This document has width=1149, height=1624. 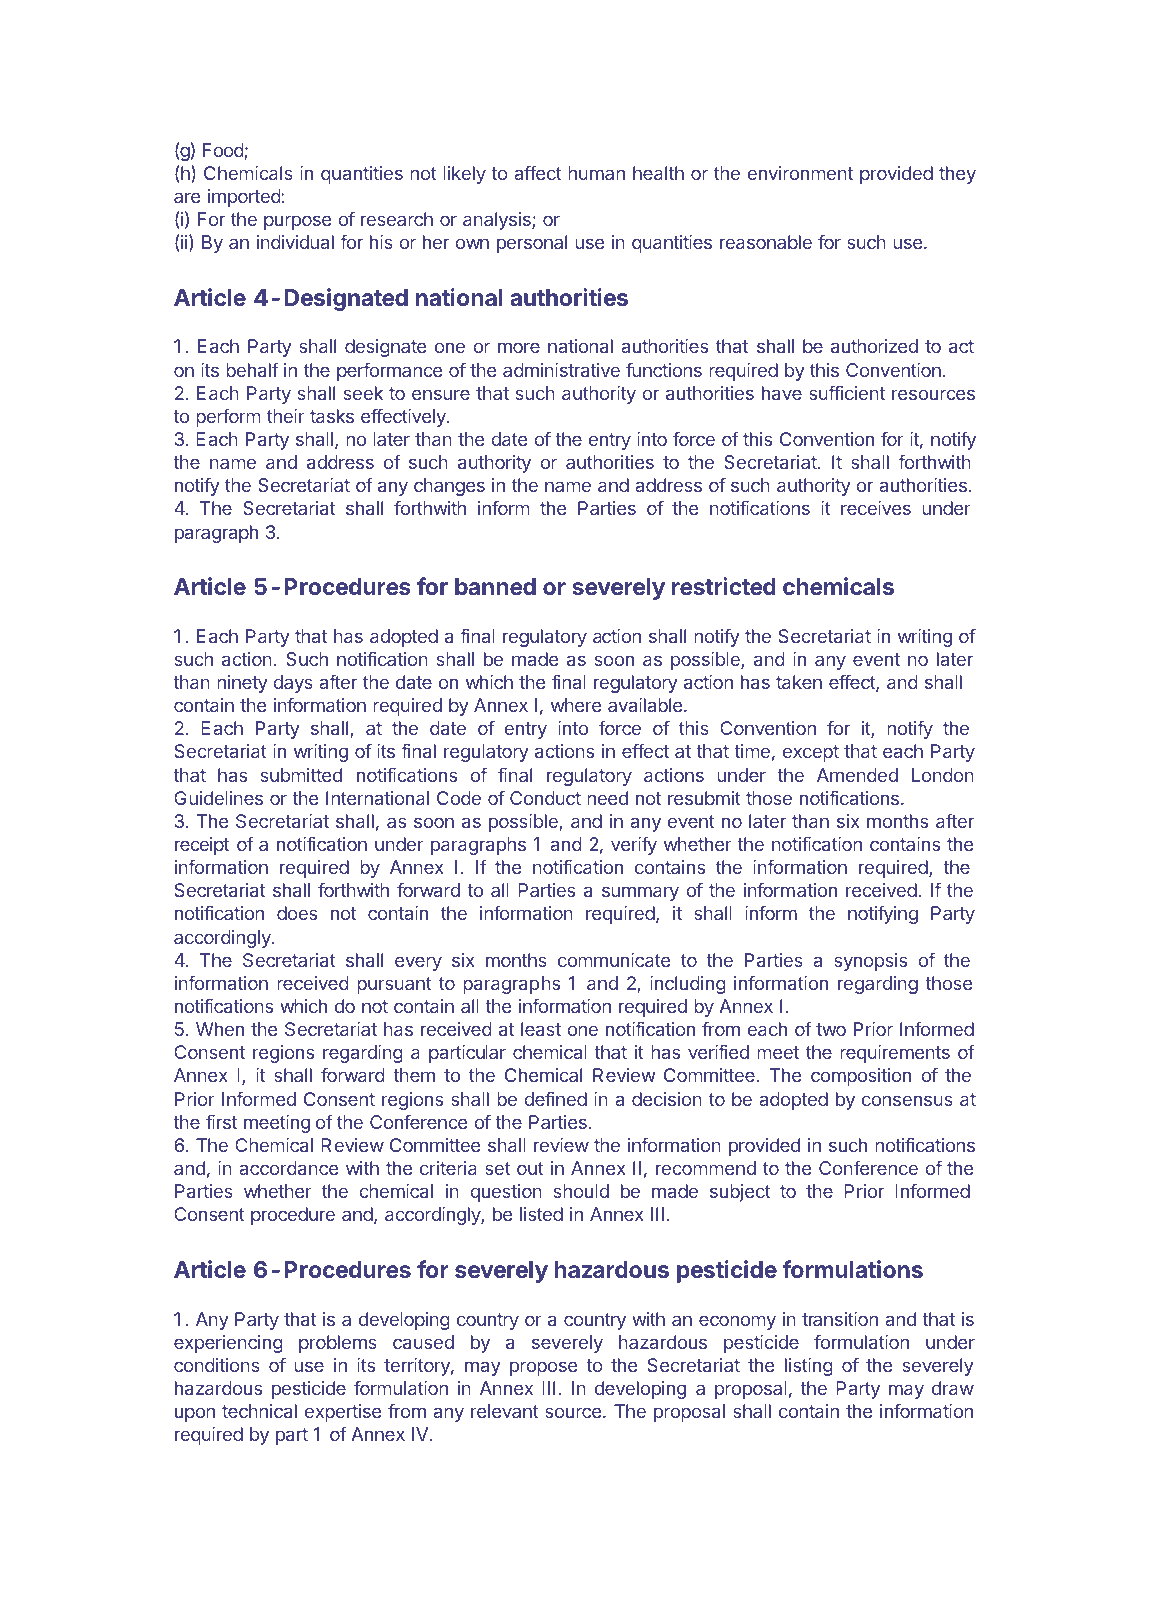 What do you see at coordinates (800, 173) in the document?
I see `environment` at bounding box center [800, 173].
